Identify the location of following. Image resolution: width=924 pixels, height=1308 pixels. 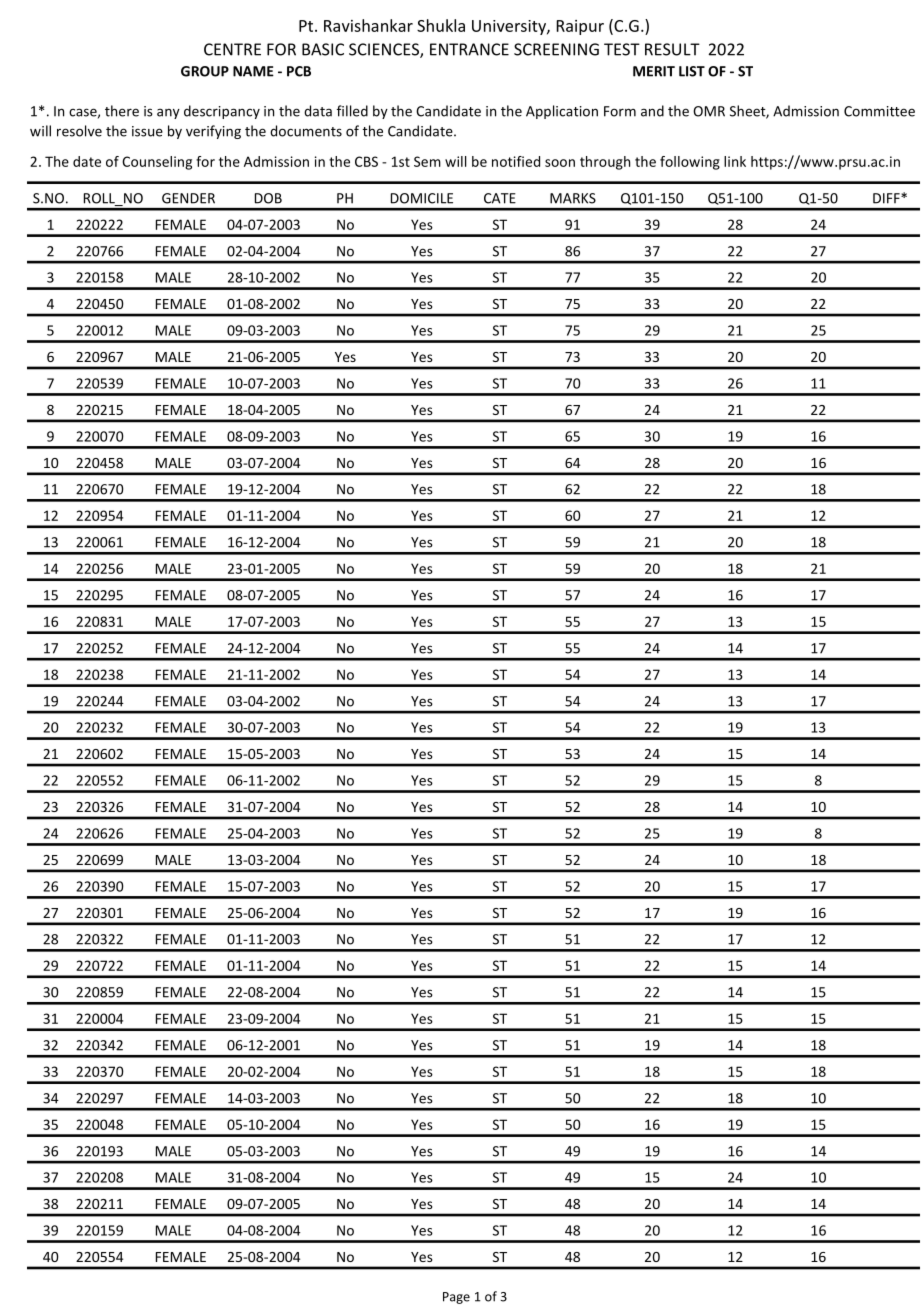
(690, 163).
